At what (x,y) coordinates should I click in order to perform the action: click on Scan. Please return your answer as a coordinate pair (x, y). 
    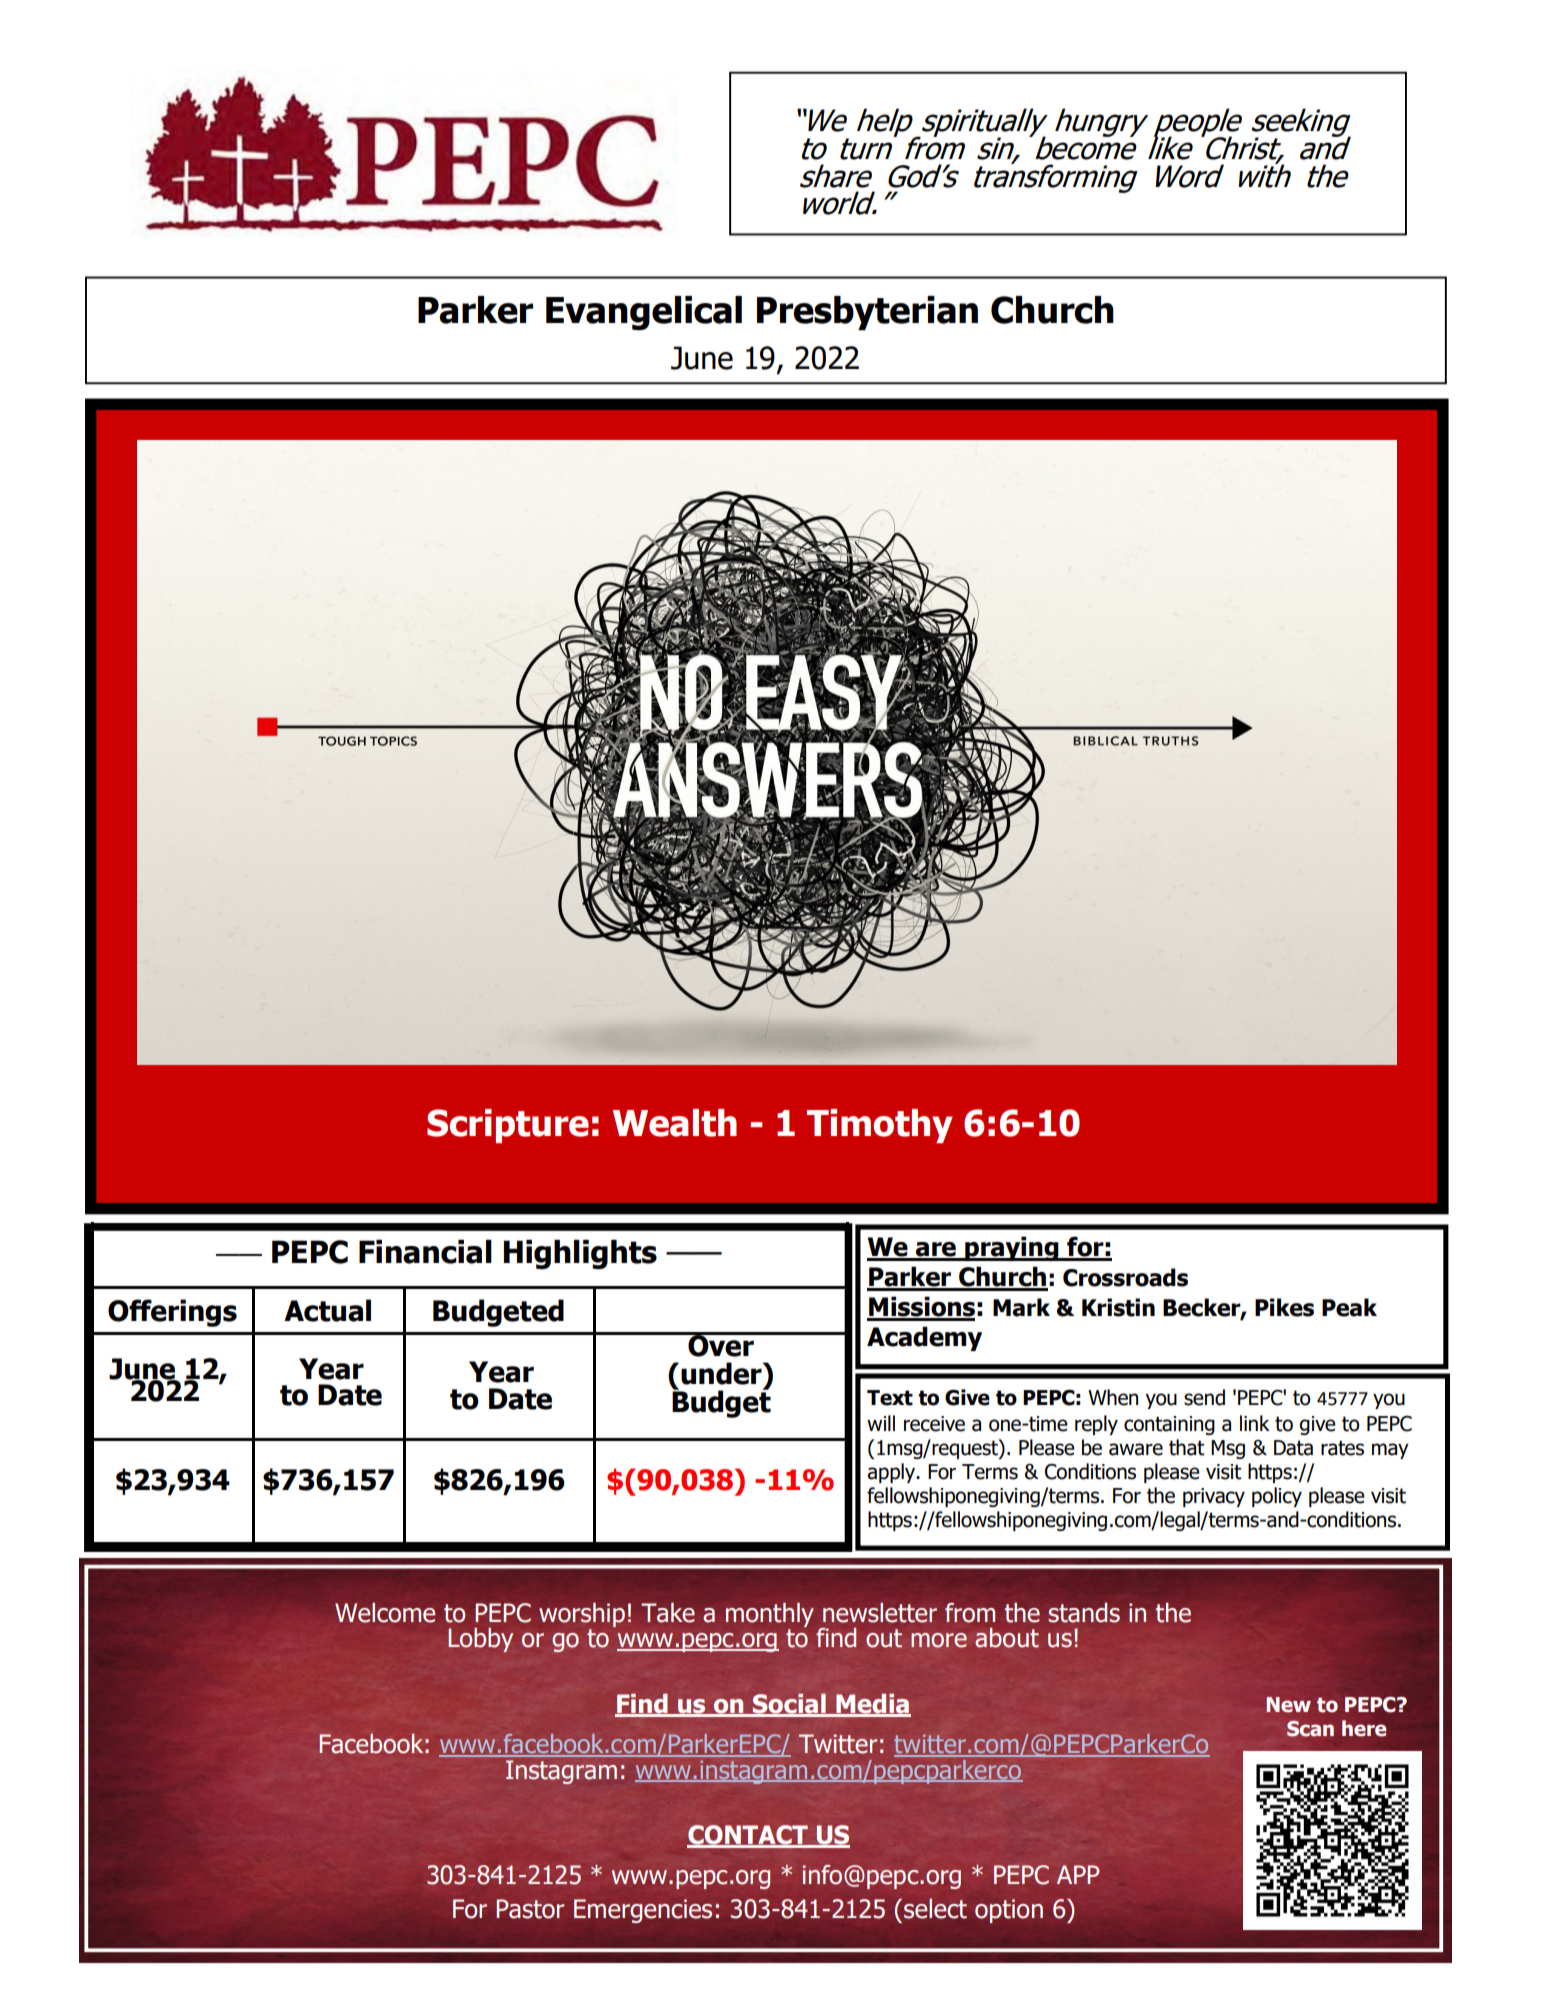
    Looking at the image, I should click on (1310, 1729).
